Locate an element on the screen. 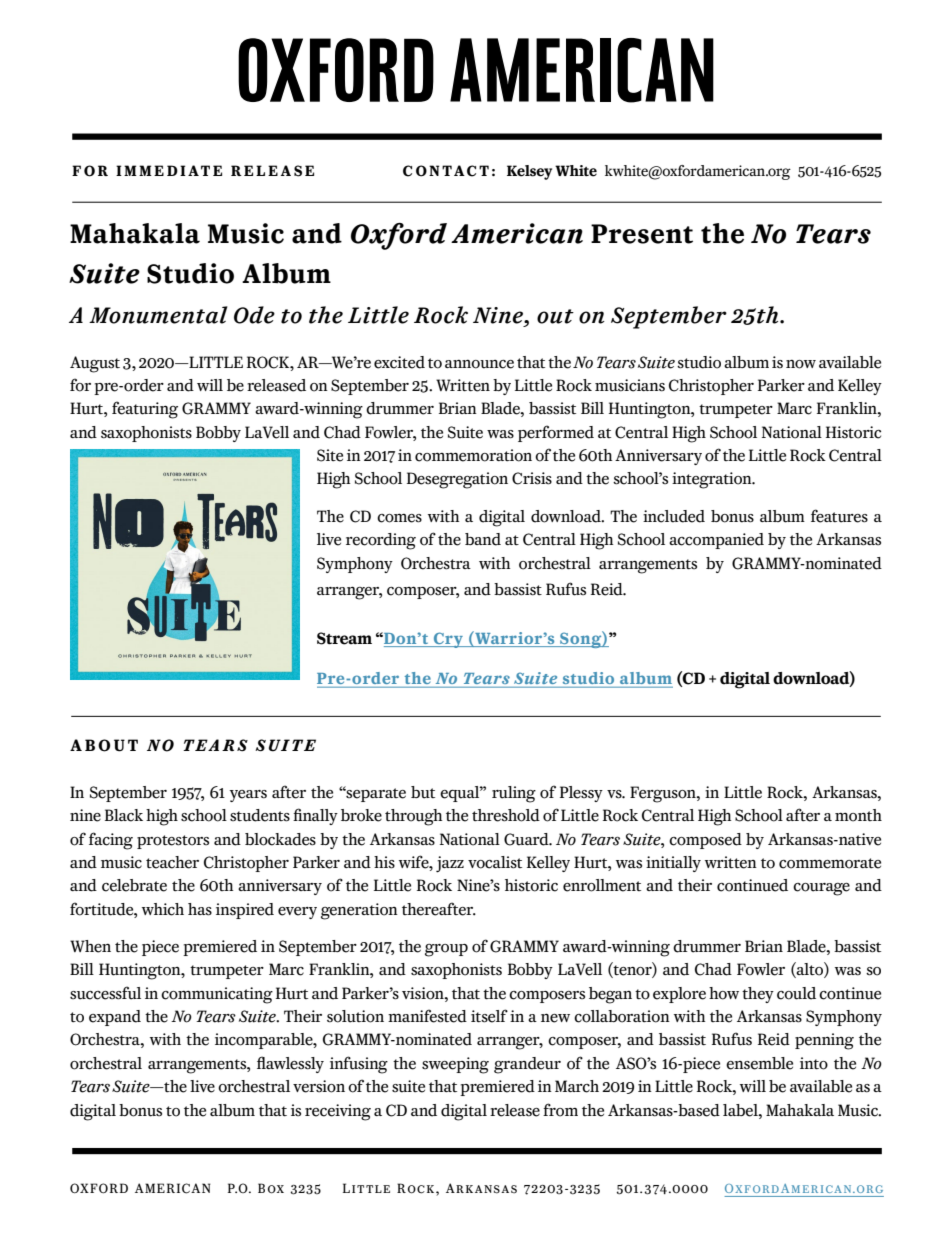 This screenshot has width=952, height=1233. Kelsey is located at coordinates (529, 172).
